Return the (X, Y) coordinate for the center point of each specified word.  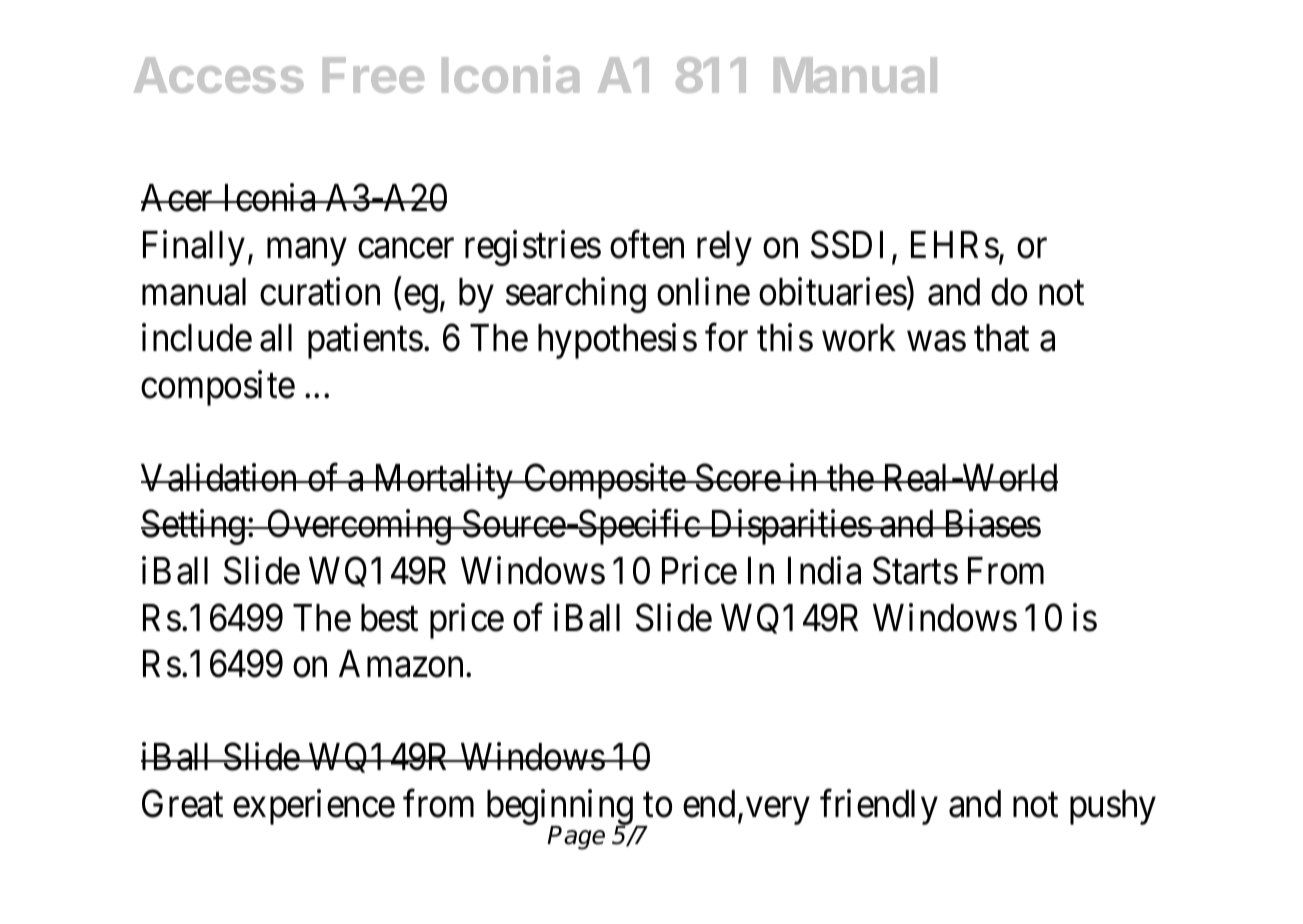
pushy (1113, 807)
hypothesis (617, 341)
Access (219, 75)
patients (365, 341)
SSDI (847, 245)
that (1001, 338)
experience (314, 807)
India (824, 571)
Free (373, 75)
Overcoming (359, 527)
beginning (561, 808)
